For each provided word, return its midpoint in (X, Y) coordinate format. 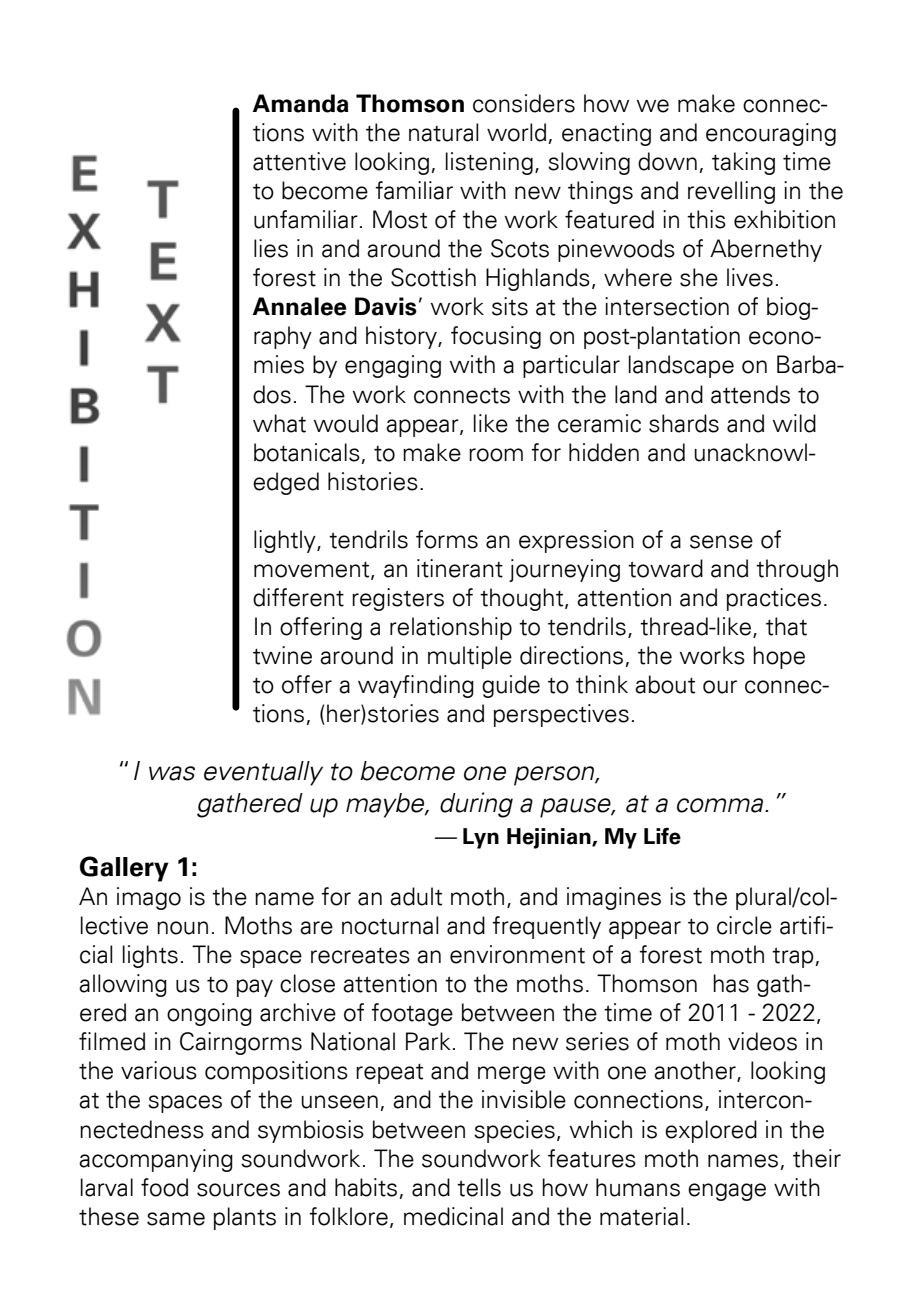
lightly (286, 541)
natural (444, 132)
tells (479, 1187)
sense (721, 542)
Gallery (124, 869)
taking (743, 163)
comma (721, 805)
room (496, 455)
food (164, 1187)
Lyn (481, 838)
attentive (299, 161)
